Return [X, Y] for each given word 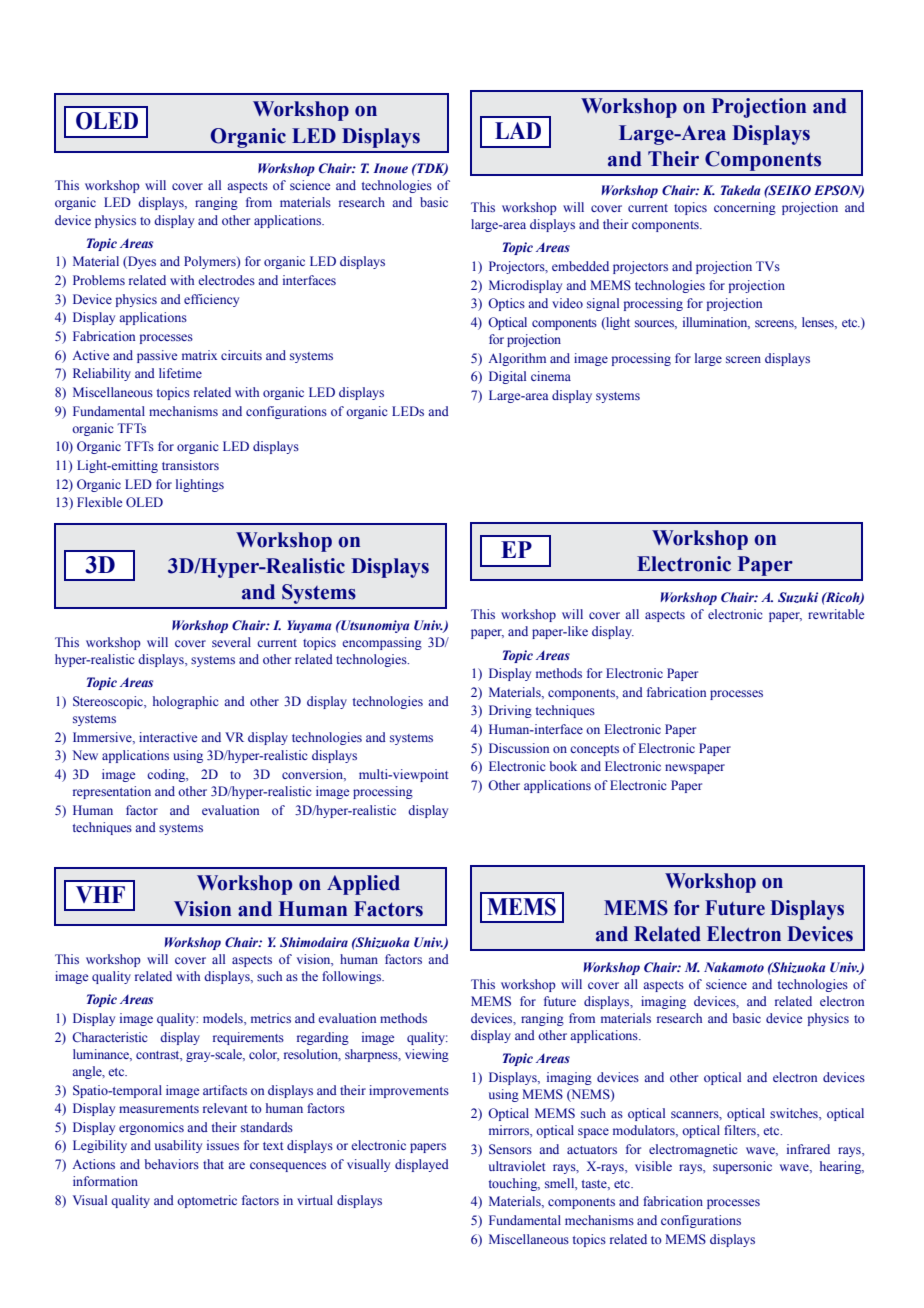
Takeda [741, 190]
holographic [185, 702]
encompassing [382, 643]
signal [603, 304]
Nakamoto [734, 967]
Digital [507, 377]
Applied [363, 885]
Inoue [390, 168]
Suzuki [798, 597]
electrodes [226, 280]
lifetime [180, 373]
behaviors [171, 1164]
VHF [100, 894]
